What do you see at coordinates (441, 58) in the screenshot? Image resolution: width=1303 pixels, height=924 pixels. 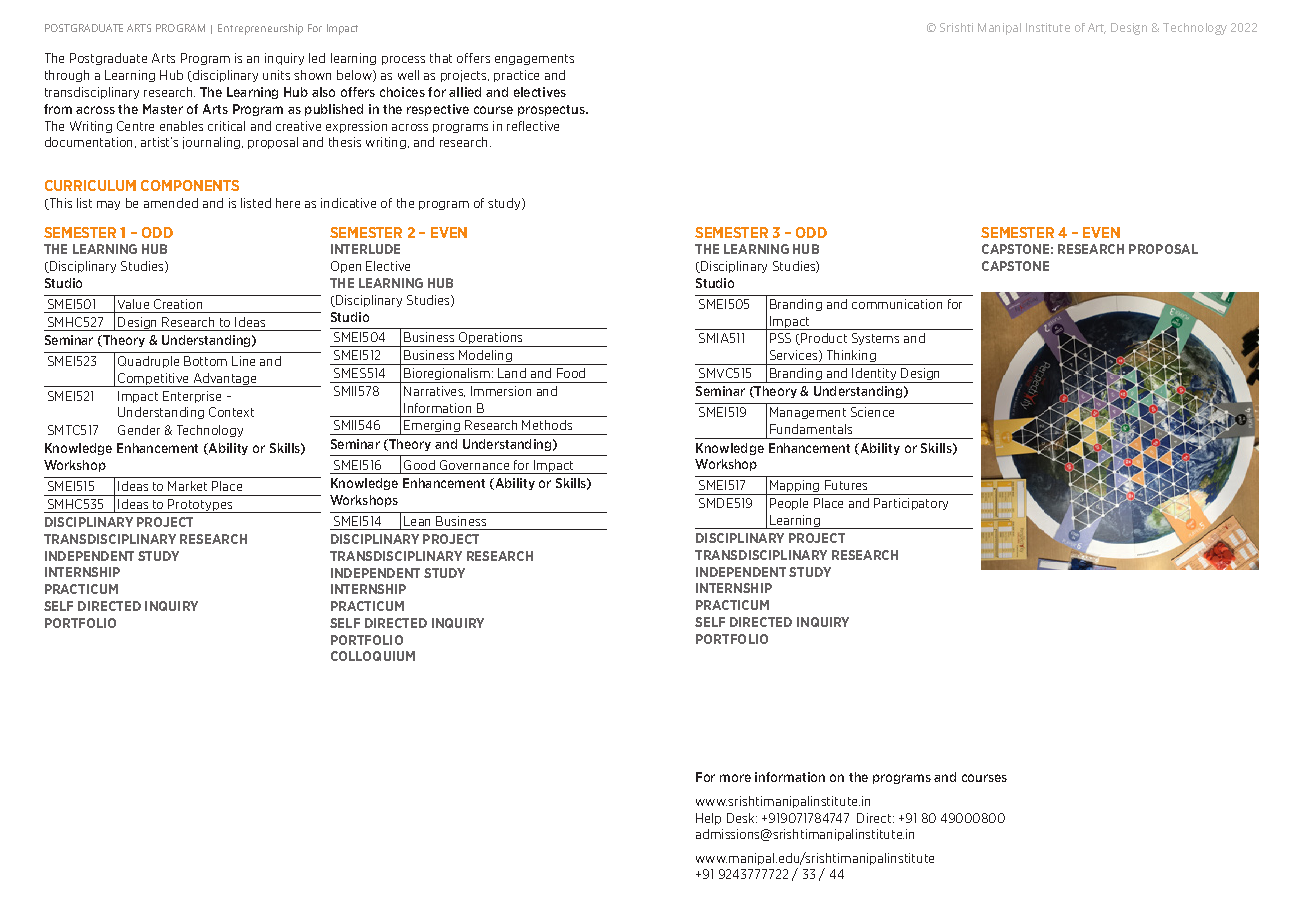 I see `that` at bounding box center [441, 58].
